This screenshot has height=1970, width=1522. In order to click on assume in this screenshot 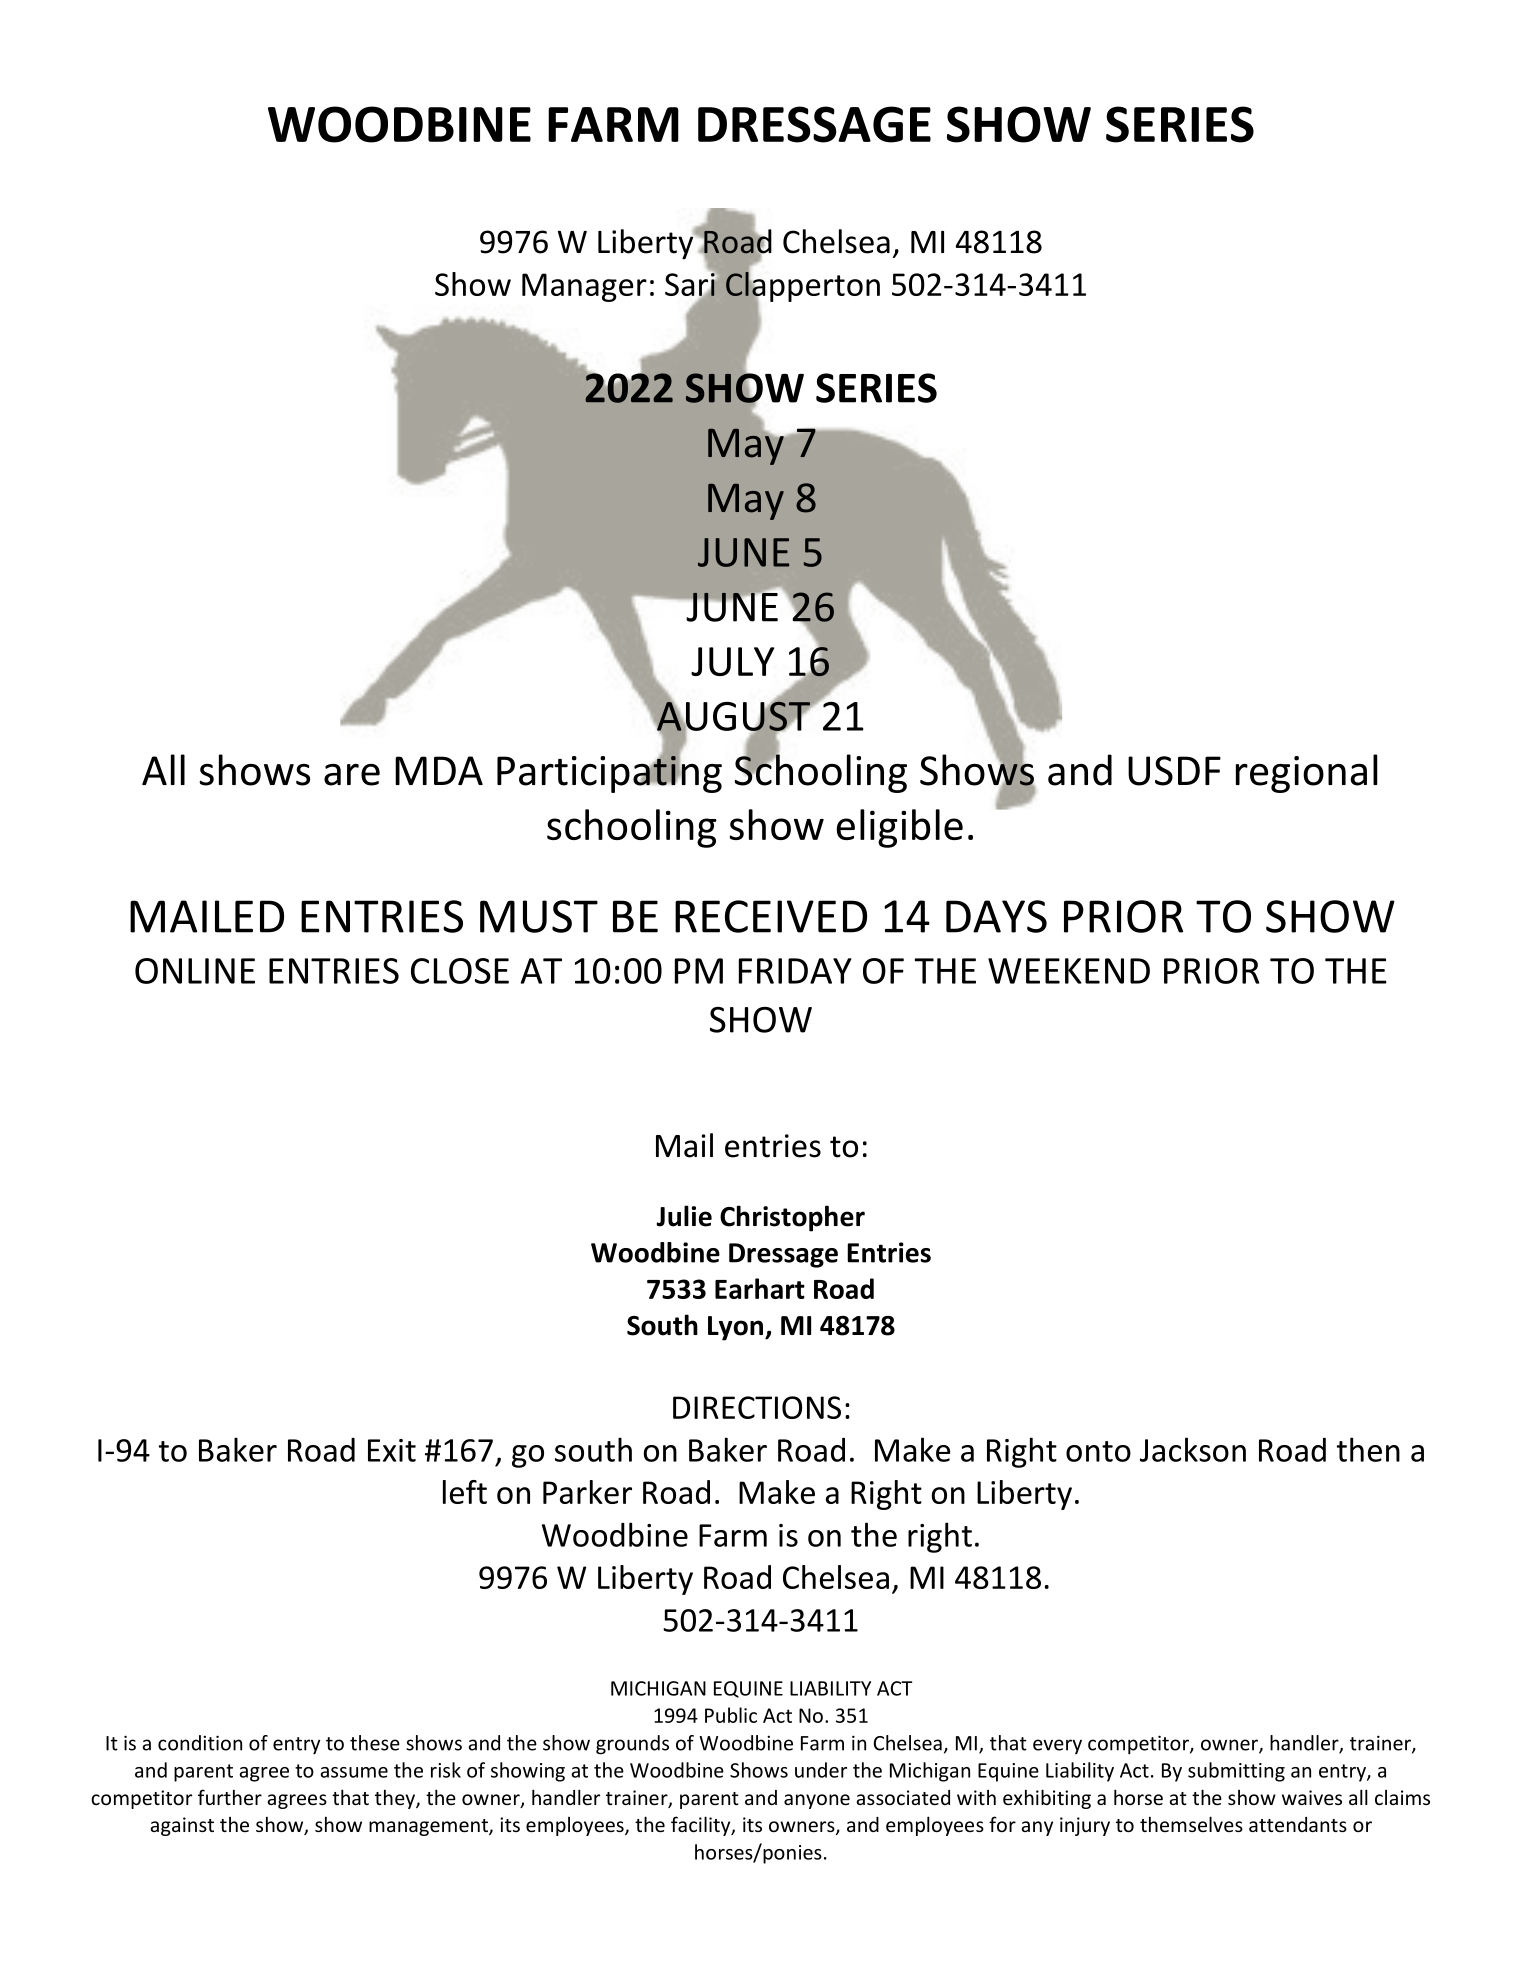, I will do `click(354, 1772)`.
